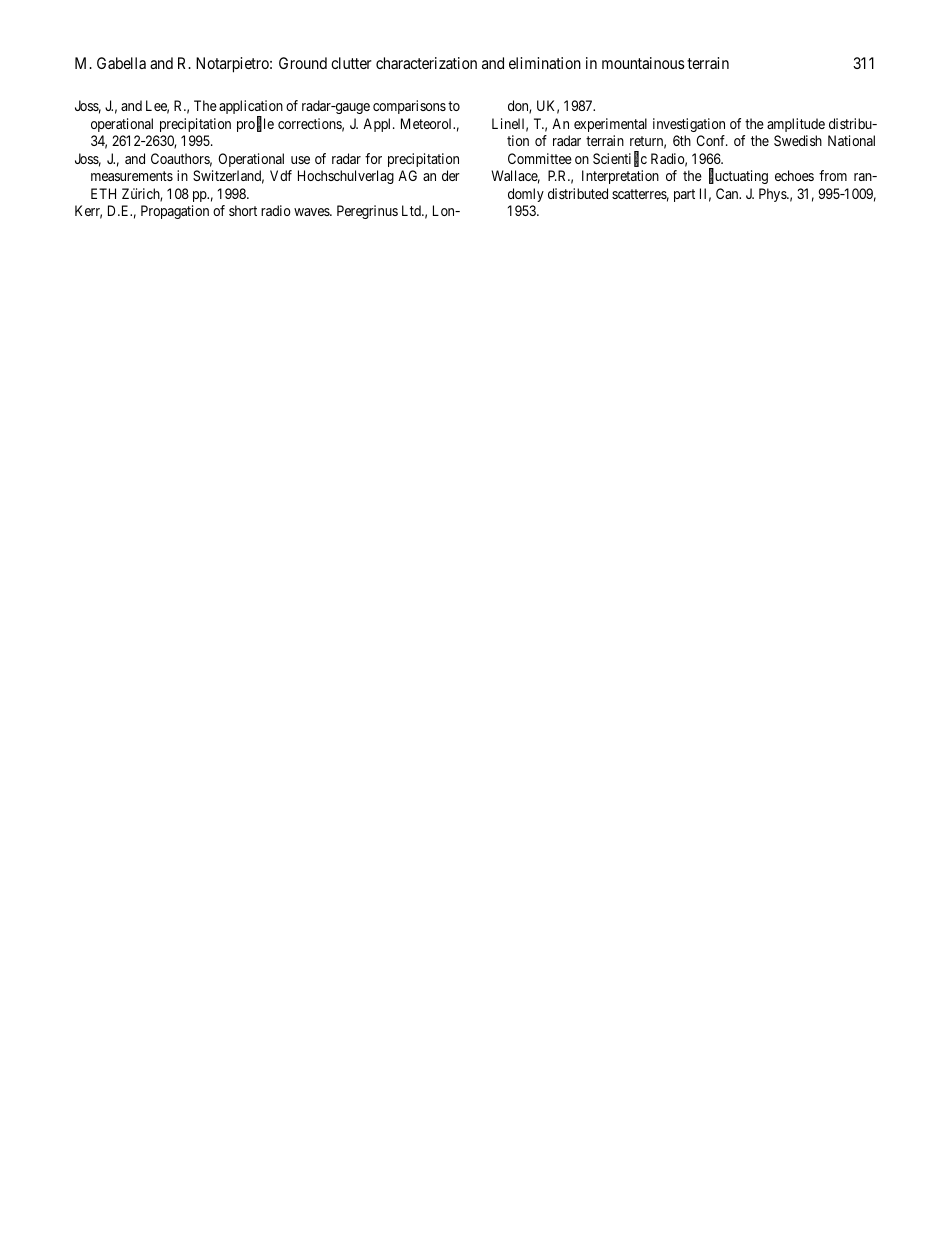 This image has height=1257, width=952. Describe the element at coordinates (712, 140) in the image. I see `Conf` at that location.
